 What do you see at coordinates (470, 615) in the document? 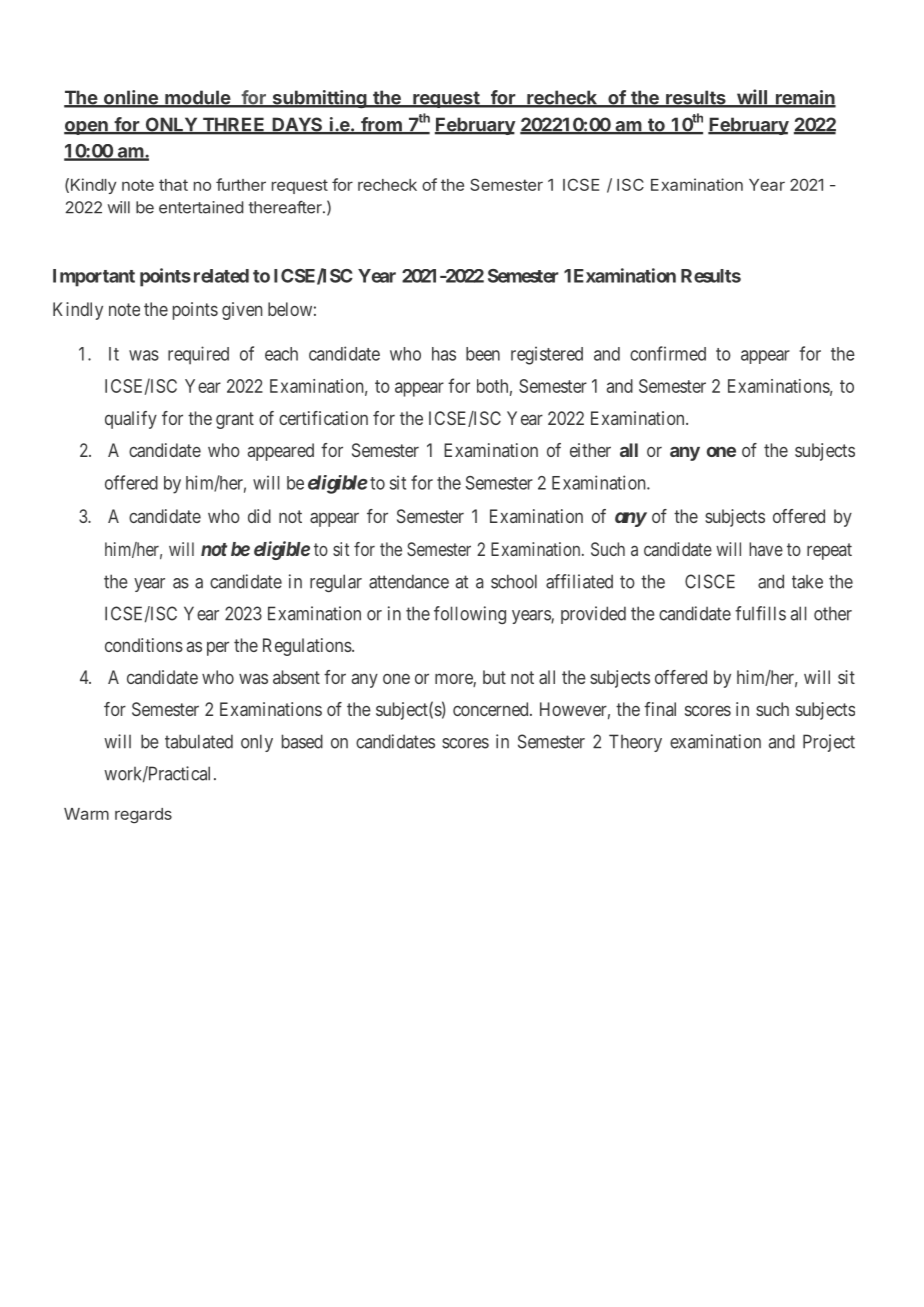
I see `following` at bounding box center [470, 615].
